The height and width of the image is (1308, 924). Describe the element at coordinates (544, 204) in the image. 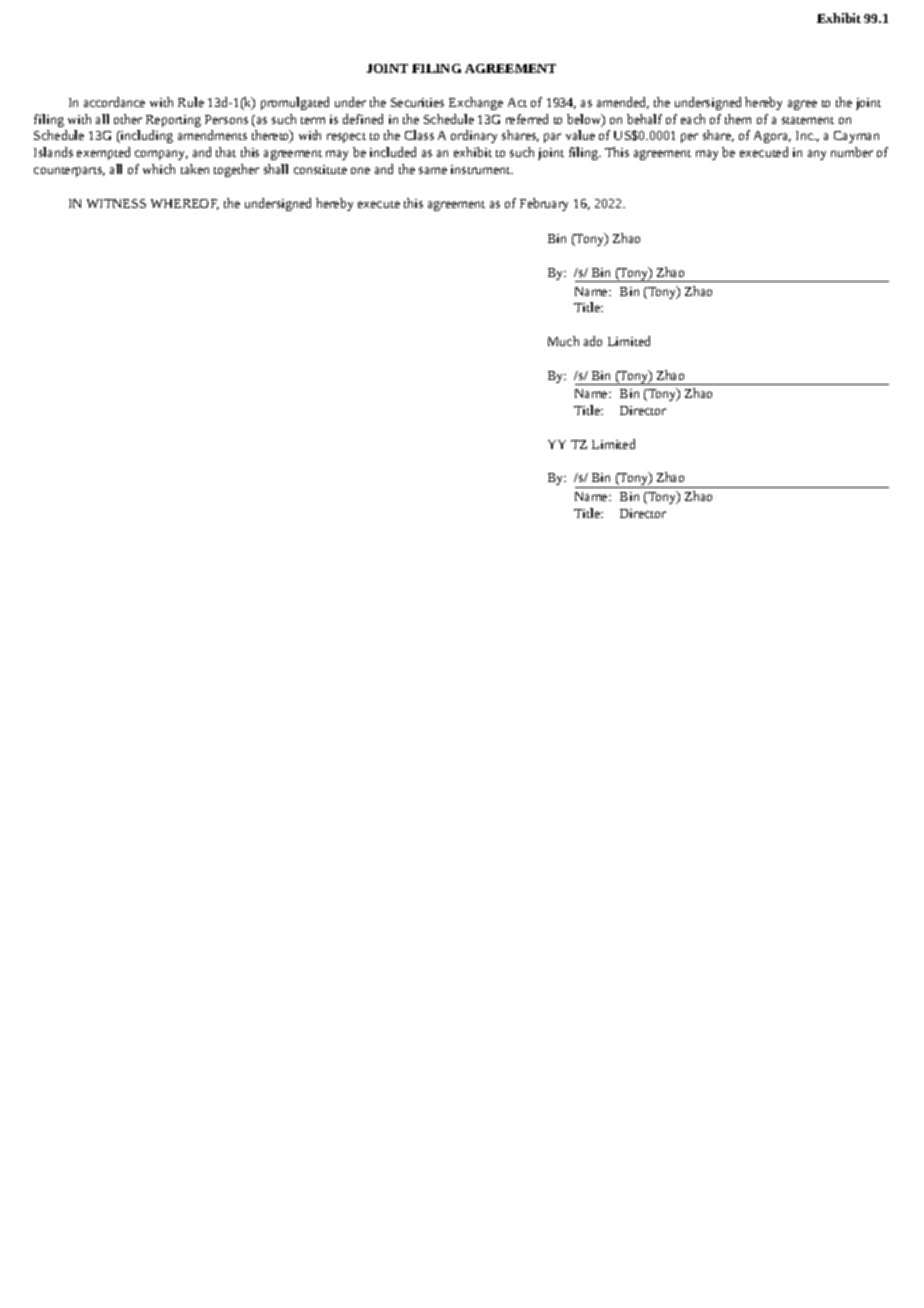

I see `February` at that location.
